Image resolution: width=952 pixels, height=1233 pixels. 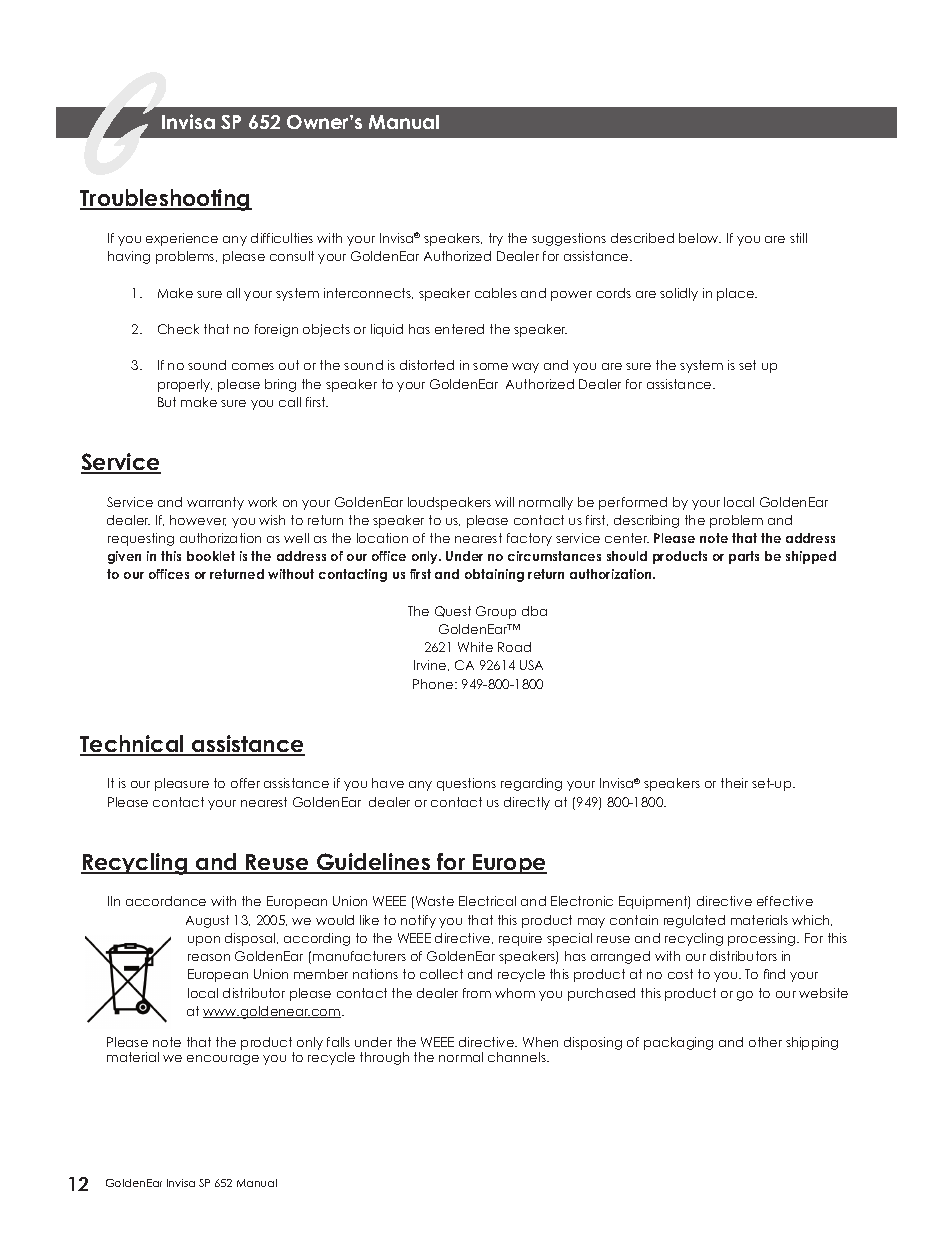 What do you see at coordinates (182, 239) in the document?
I see `experience` at bounding box center [182, 239].
